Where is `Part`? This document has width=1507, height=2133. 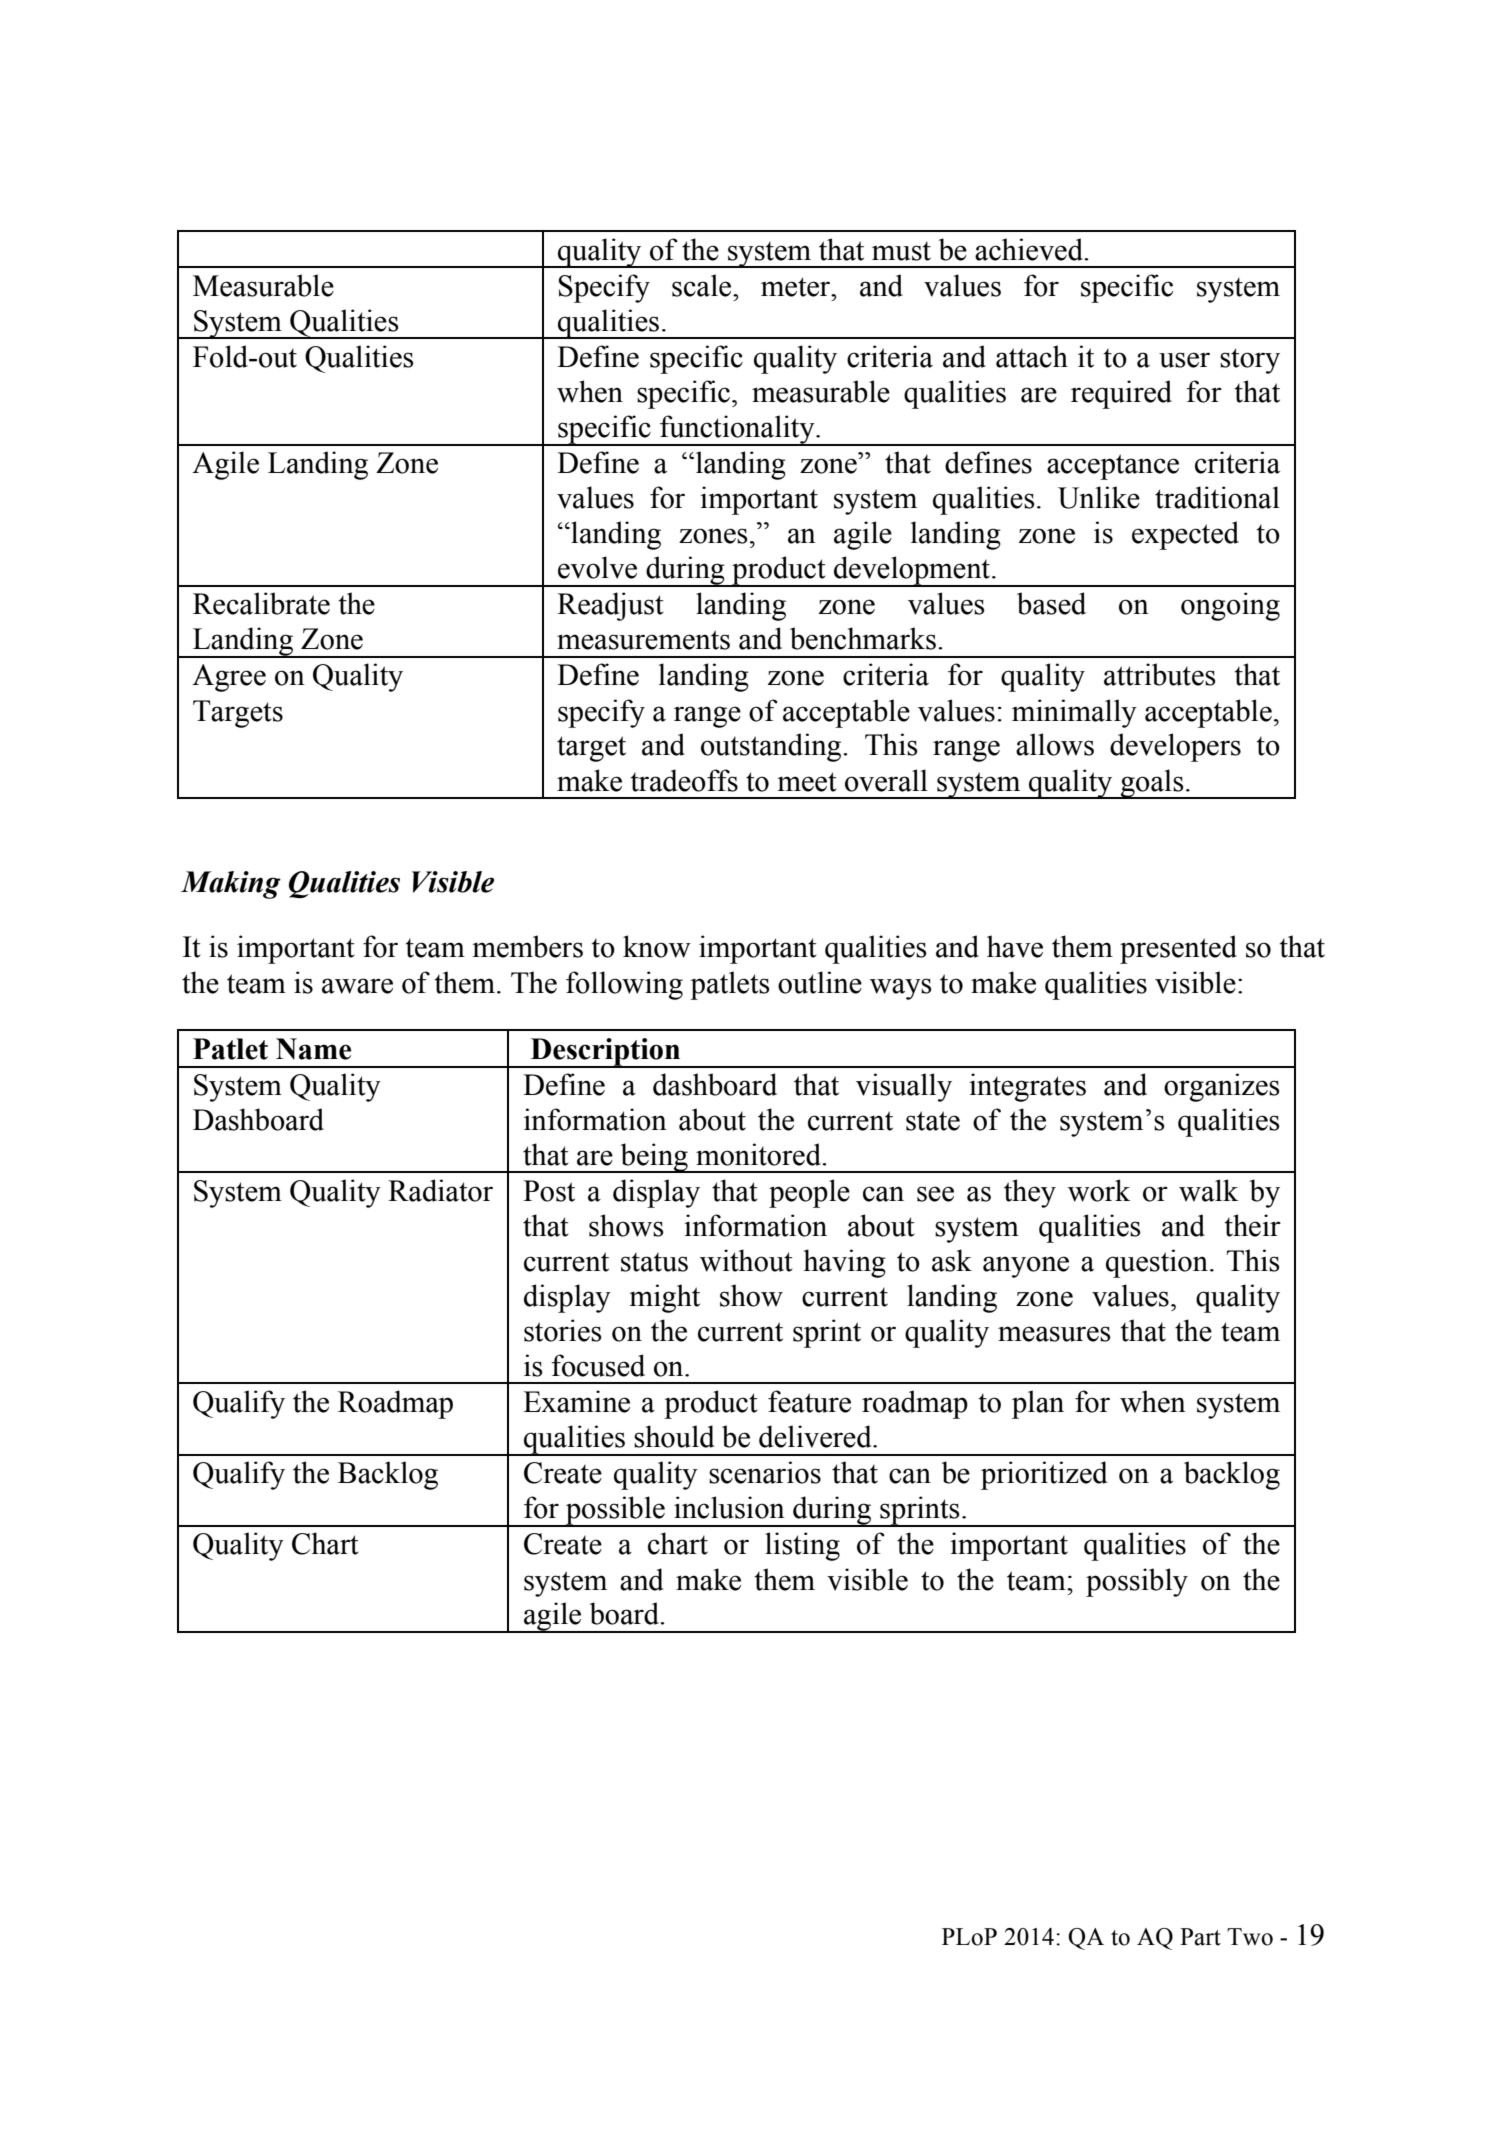 Part is located at coordinates (1200, 1937).
